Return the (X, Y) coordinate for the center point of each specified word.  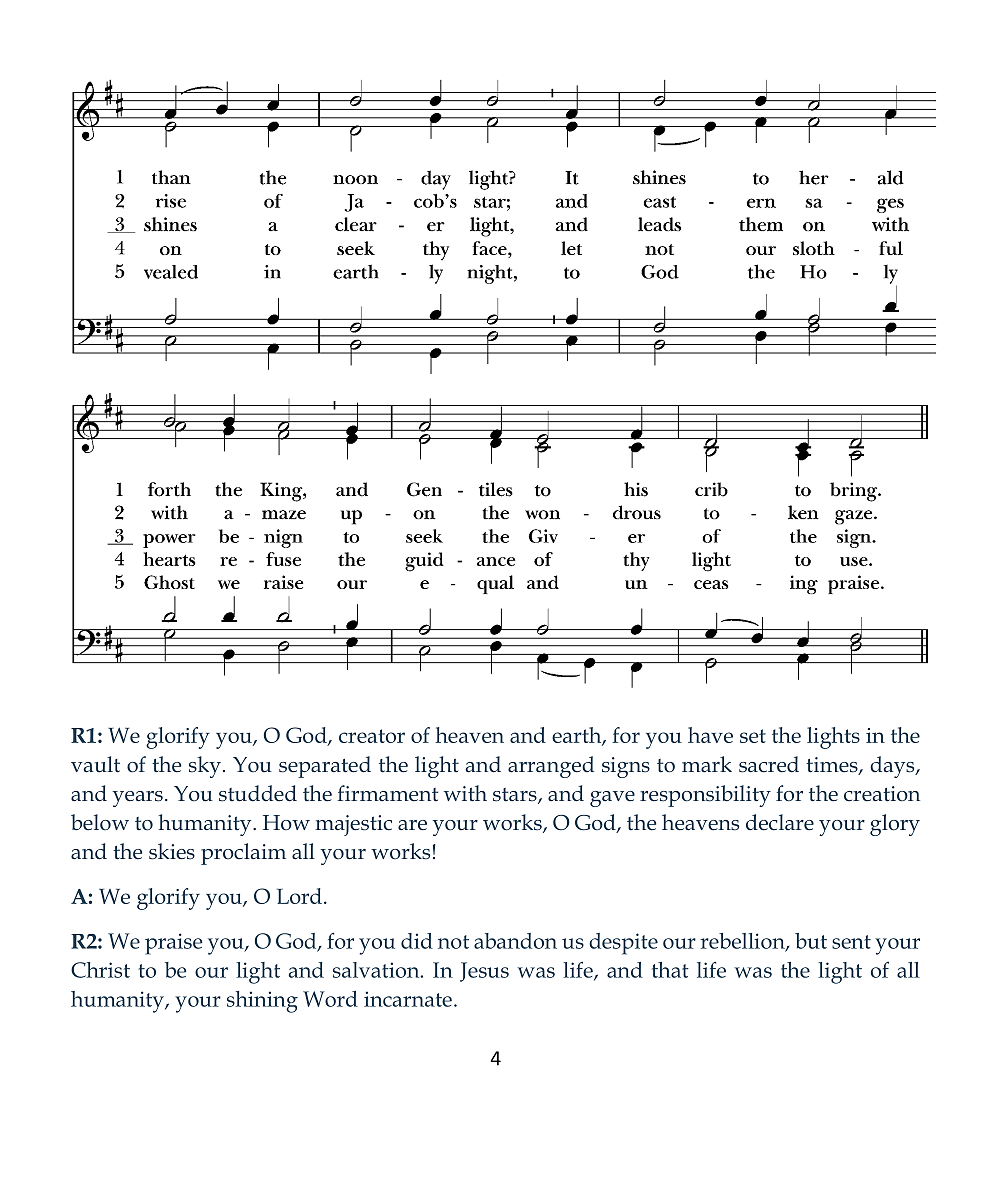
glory (895, 825)
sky (205, 767)
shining (262, 1002)
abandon (515, 941)
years (138, 799)
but (811, 941)
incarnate (408, 999)
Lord (299, 896)
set (753, 736)
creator (372, 736)
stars (516, 796)
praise (174, 944)
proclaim (243, 854)
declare (780, 822)
